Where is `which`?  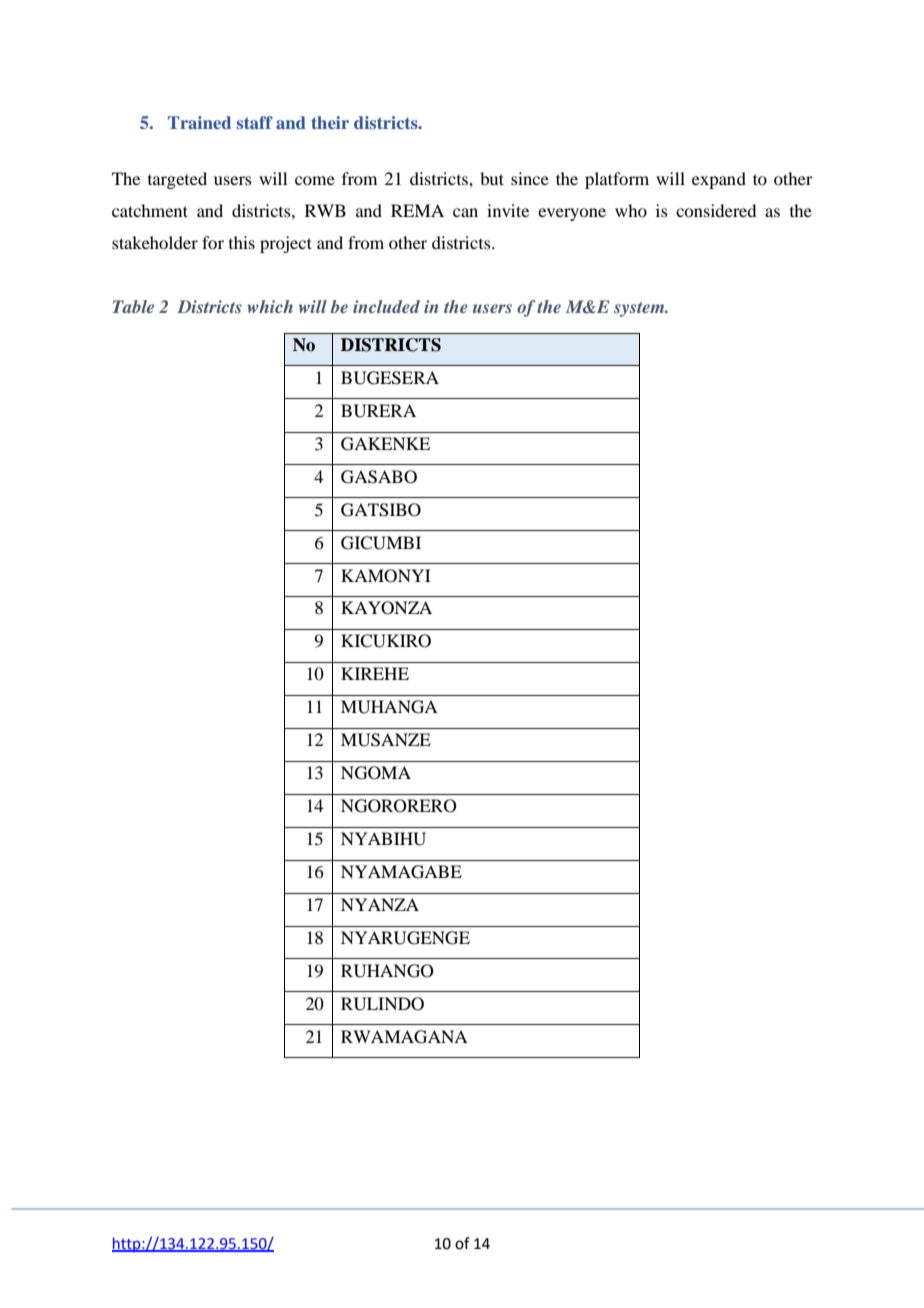
which is located at coordinates (270, 306).
